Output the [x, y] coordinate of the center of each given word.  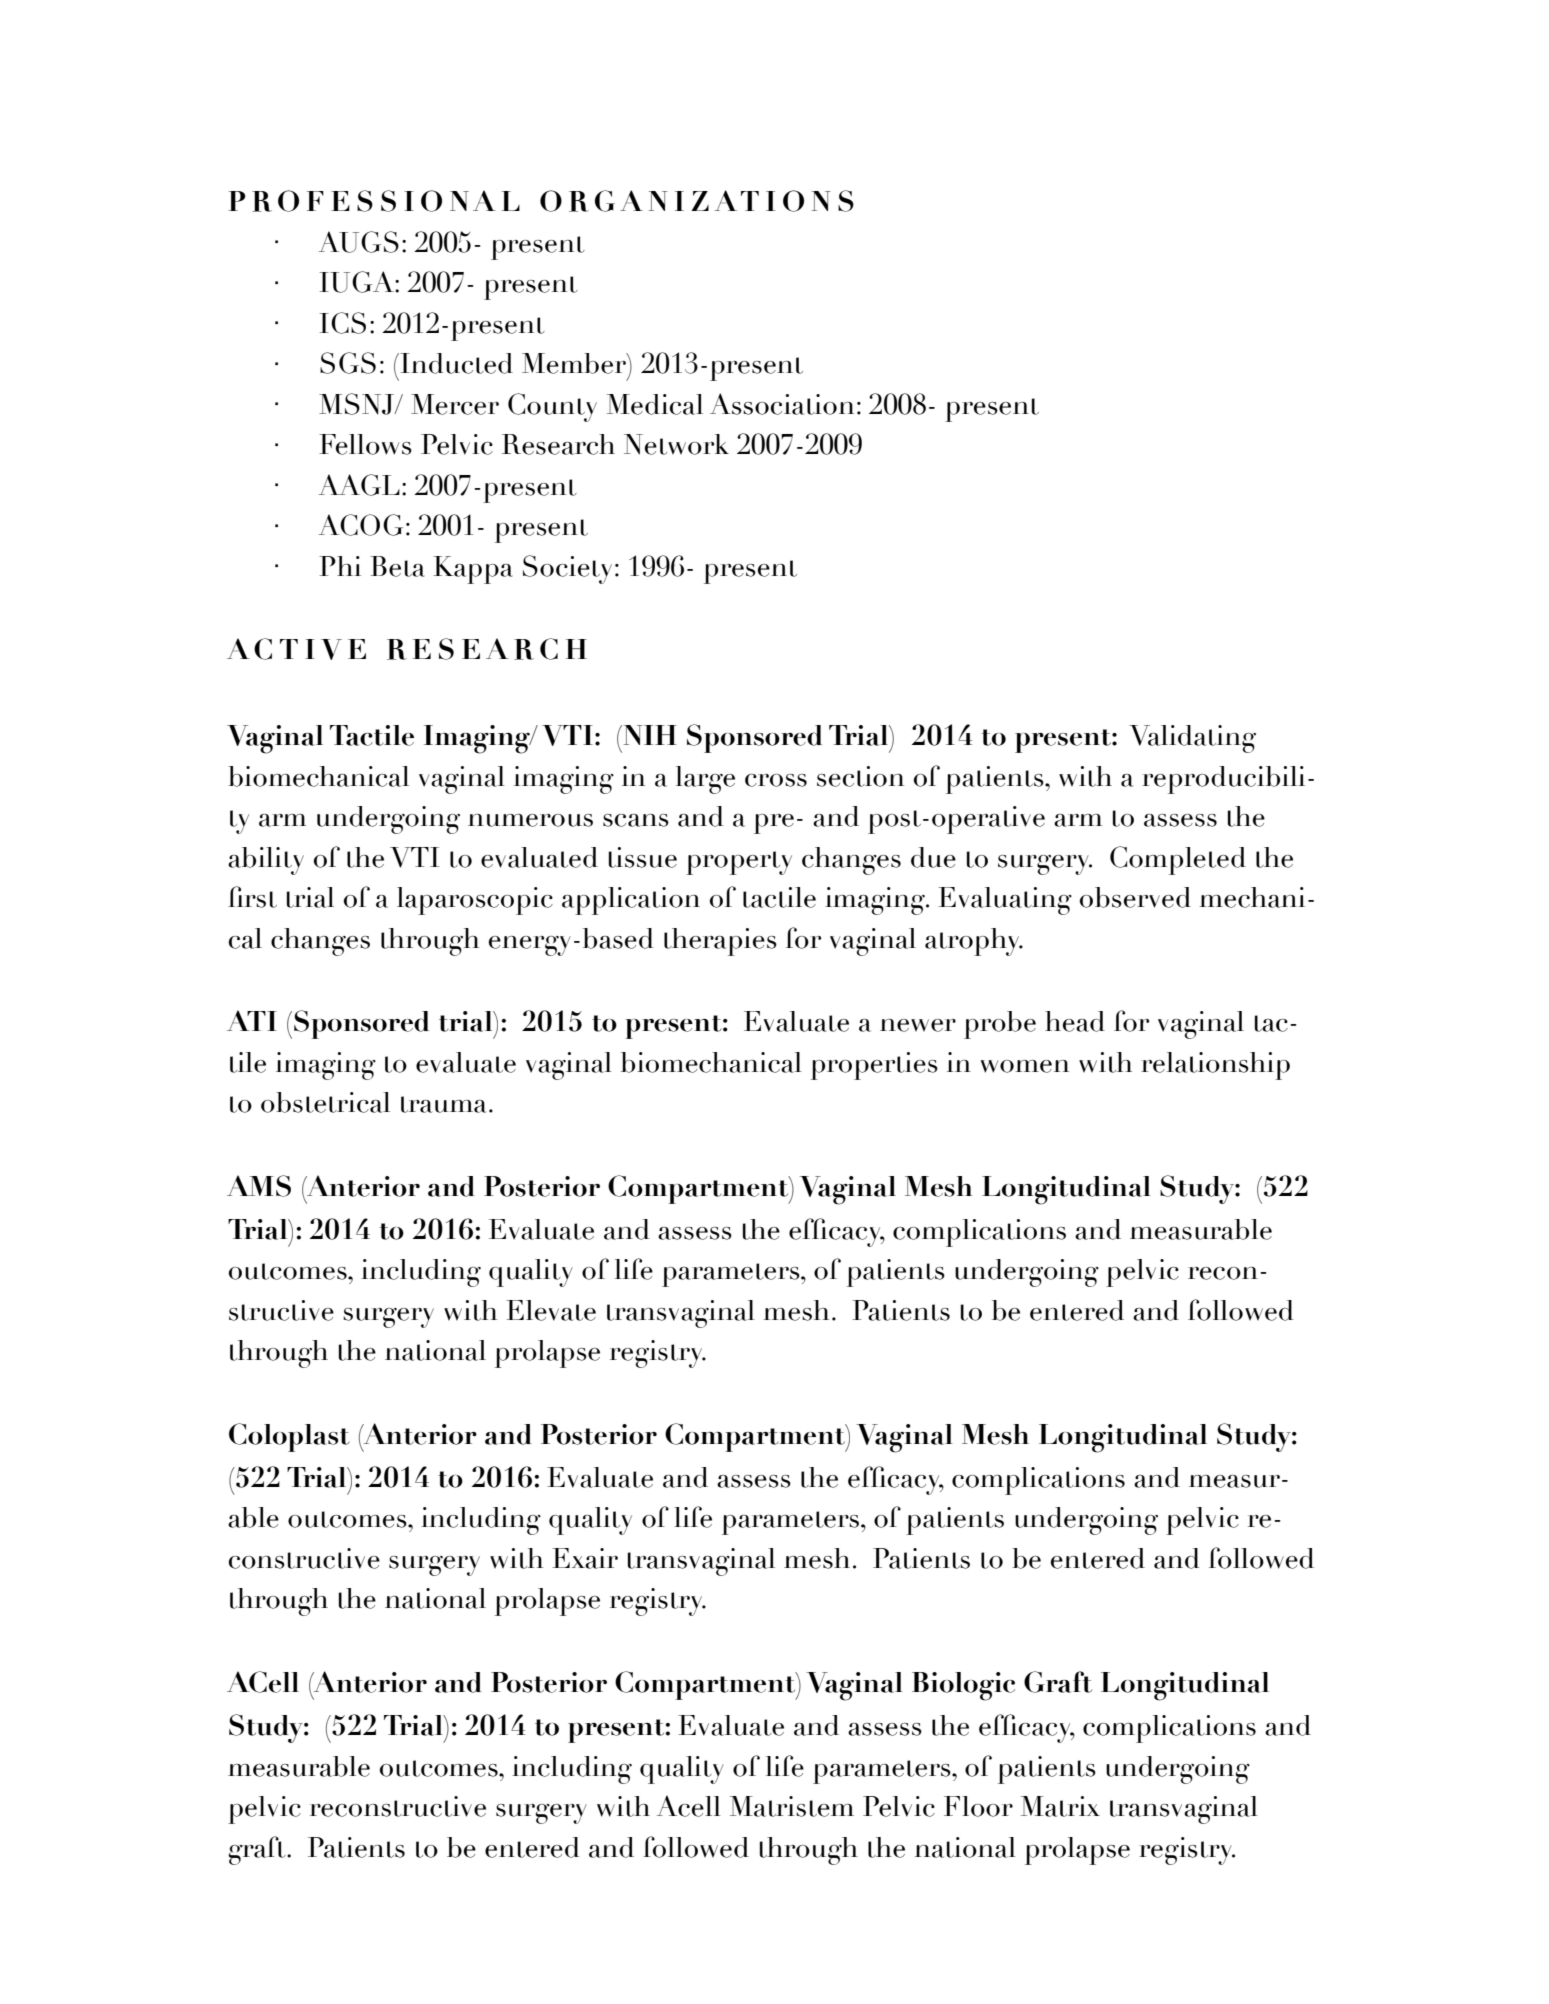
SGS [348, 363]
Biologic [963, 1686]
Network [676, 444]
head [1075, 1021]
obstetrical [325, 1102]
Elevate [551, 1310]
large [705, 780]
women [1025, 1066]
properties [874, 1066]
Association [782, 404]
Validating [1192, 739]
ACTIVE [296, 649]
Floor [978, 1806]
